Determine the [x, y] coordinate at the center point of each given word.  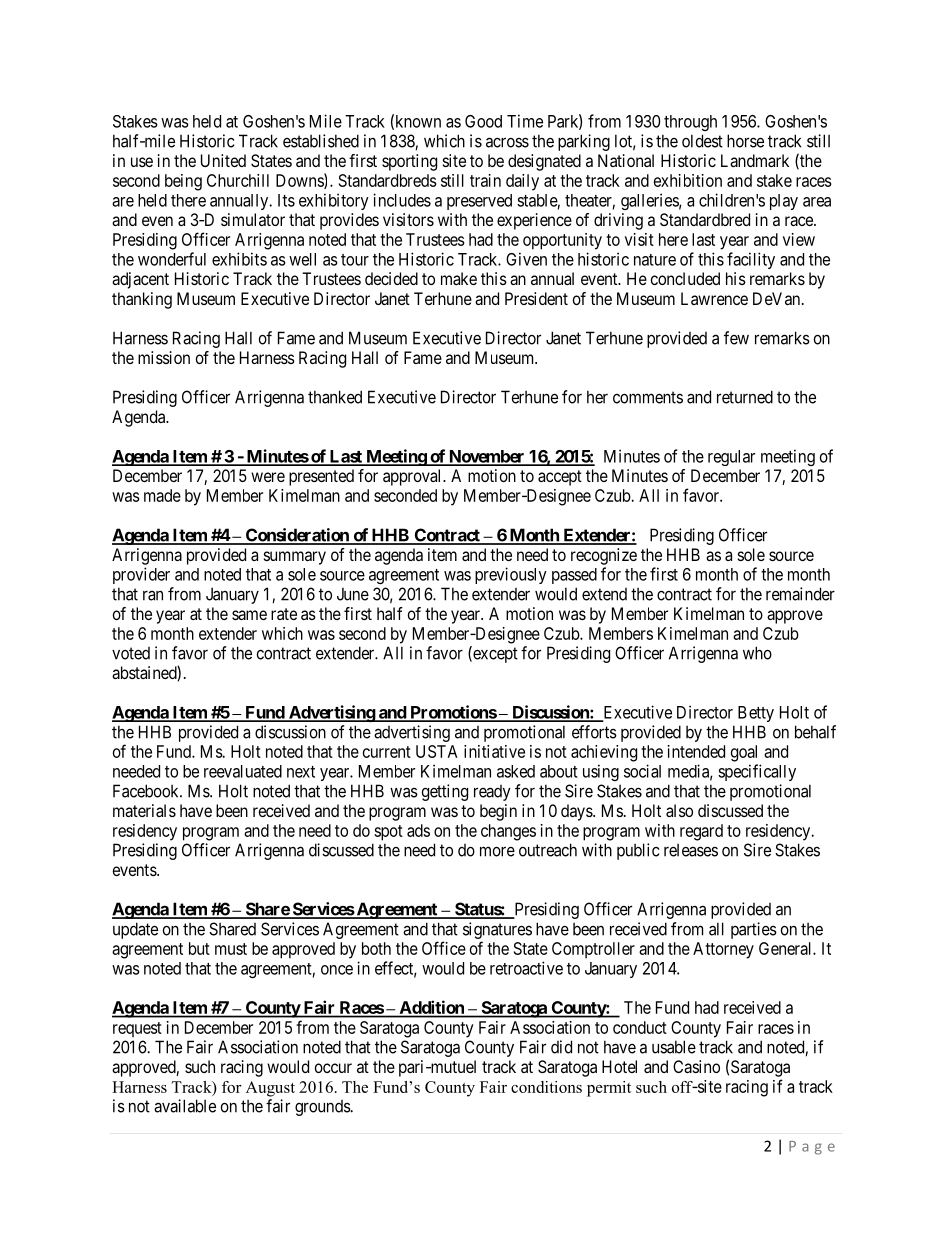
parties [754, 930]
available [185, 1106]
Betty [756, 714]
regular [731, 458]
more [497, 851]
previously [511, 575]
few [736, 338]
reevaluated [243, 771]
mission [164, 357]
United [223, 160]
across [507, 142]
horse [745, 141]
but [199, 948]
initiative [494, 751]
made [162, 495]
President [536, 298]
